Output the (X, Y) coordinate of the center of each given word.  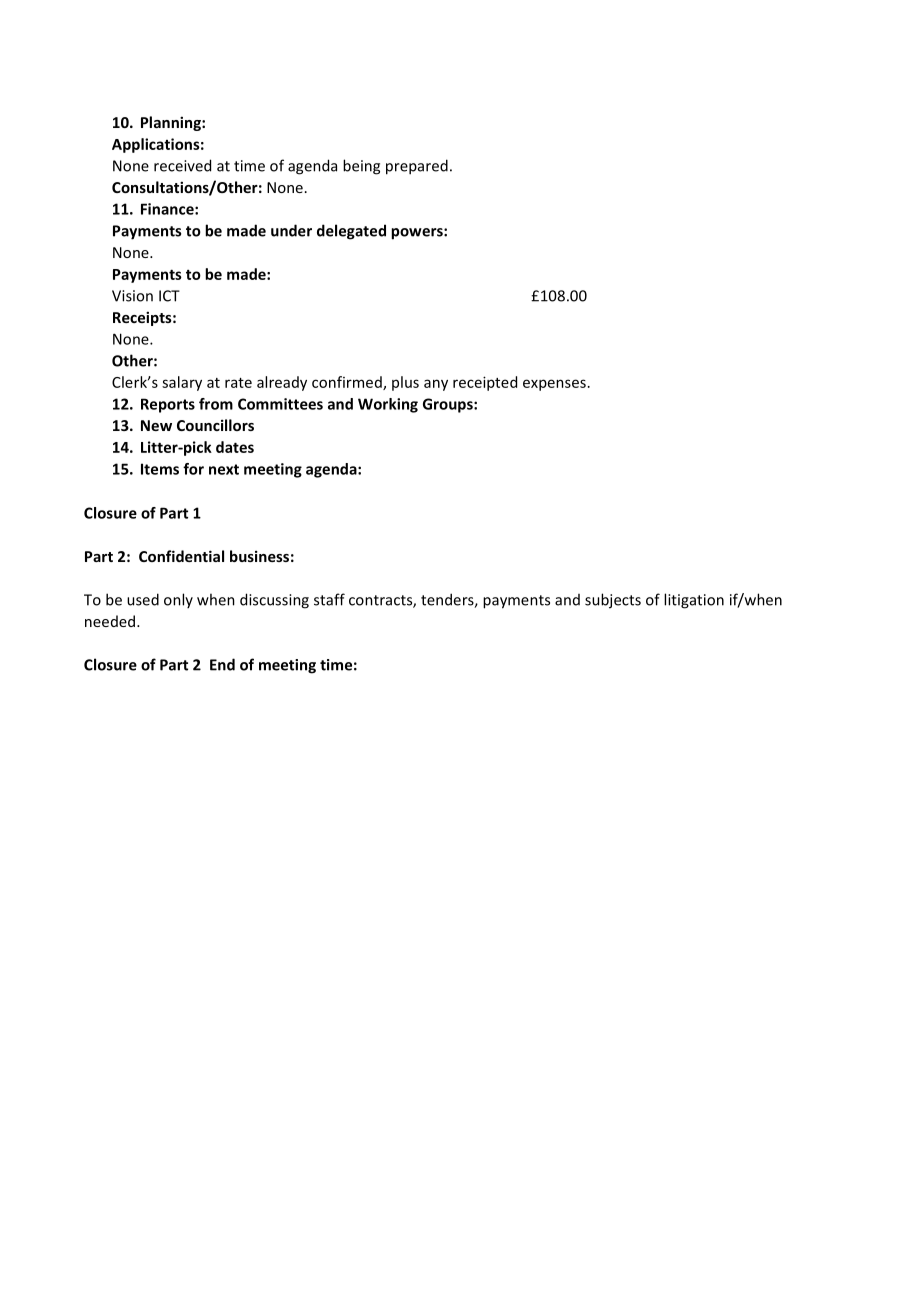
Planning (172, 123)
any (436, 385)
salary (182, 383)
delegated (351, 232)
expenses (554, 385)
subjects (613, 601)
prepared (417, 167)
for (193, 469)
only (178, 600)
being (361, 167)
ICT (169, 296)
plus (405, 383)
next (224, 469)
